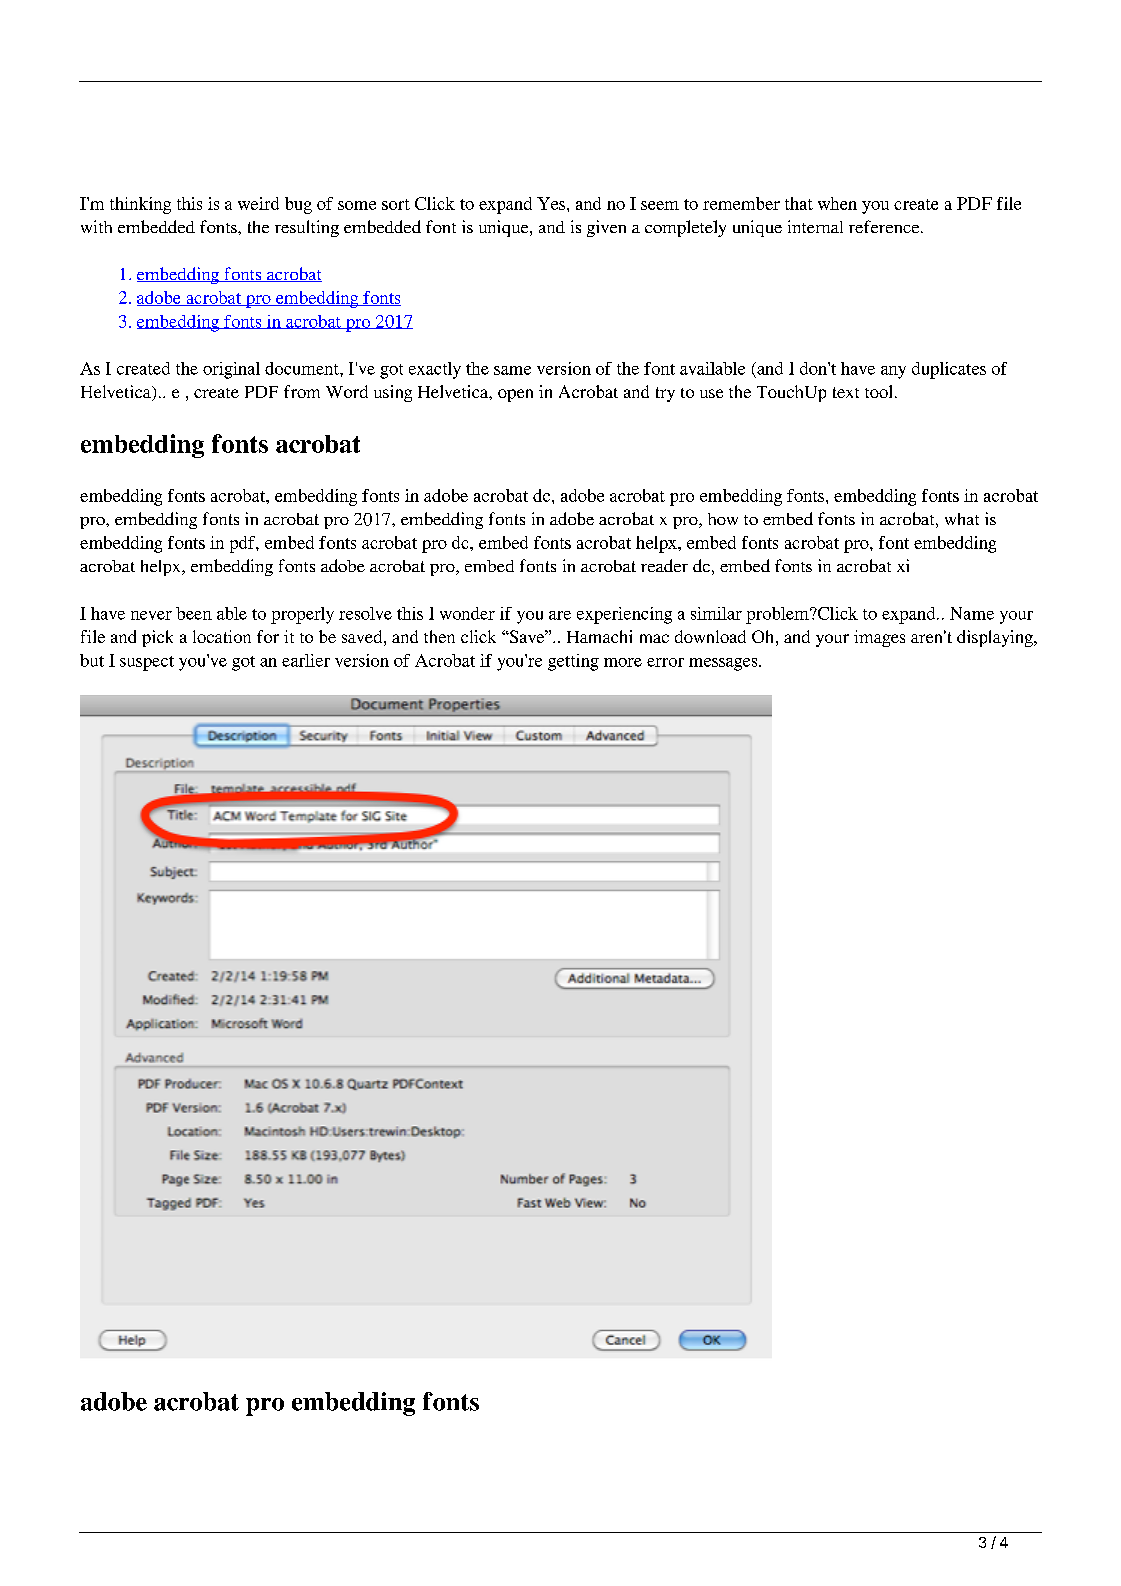 The height and width of the page is (1586, 1121). What do you see at coordinates (302, 391) in the page?
I see `from` at bounding box center [302, 391].
